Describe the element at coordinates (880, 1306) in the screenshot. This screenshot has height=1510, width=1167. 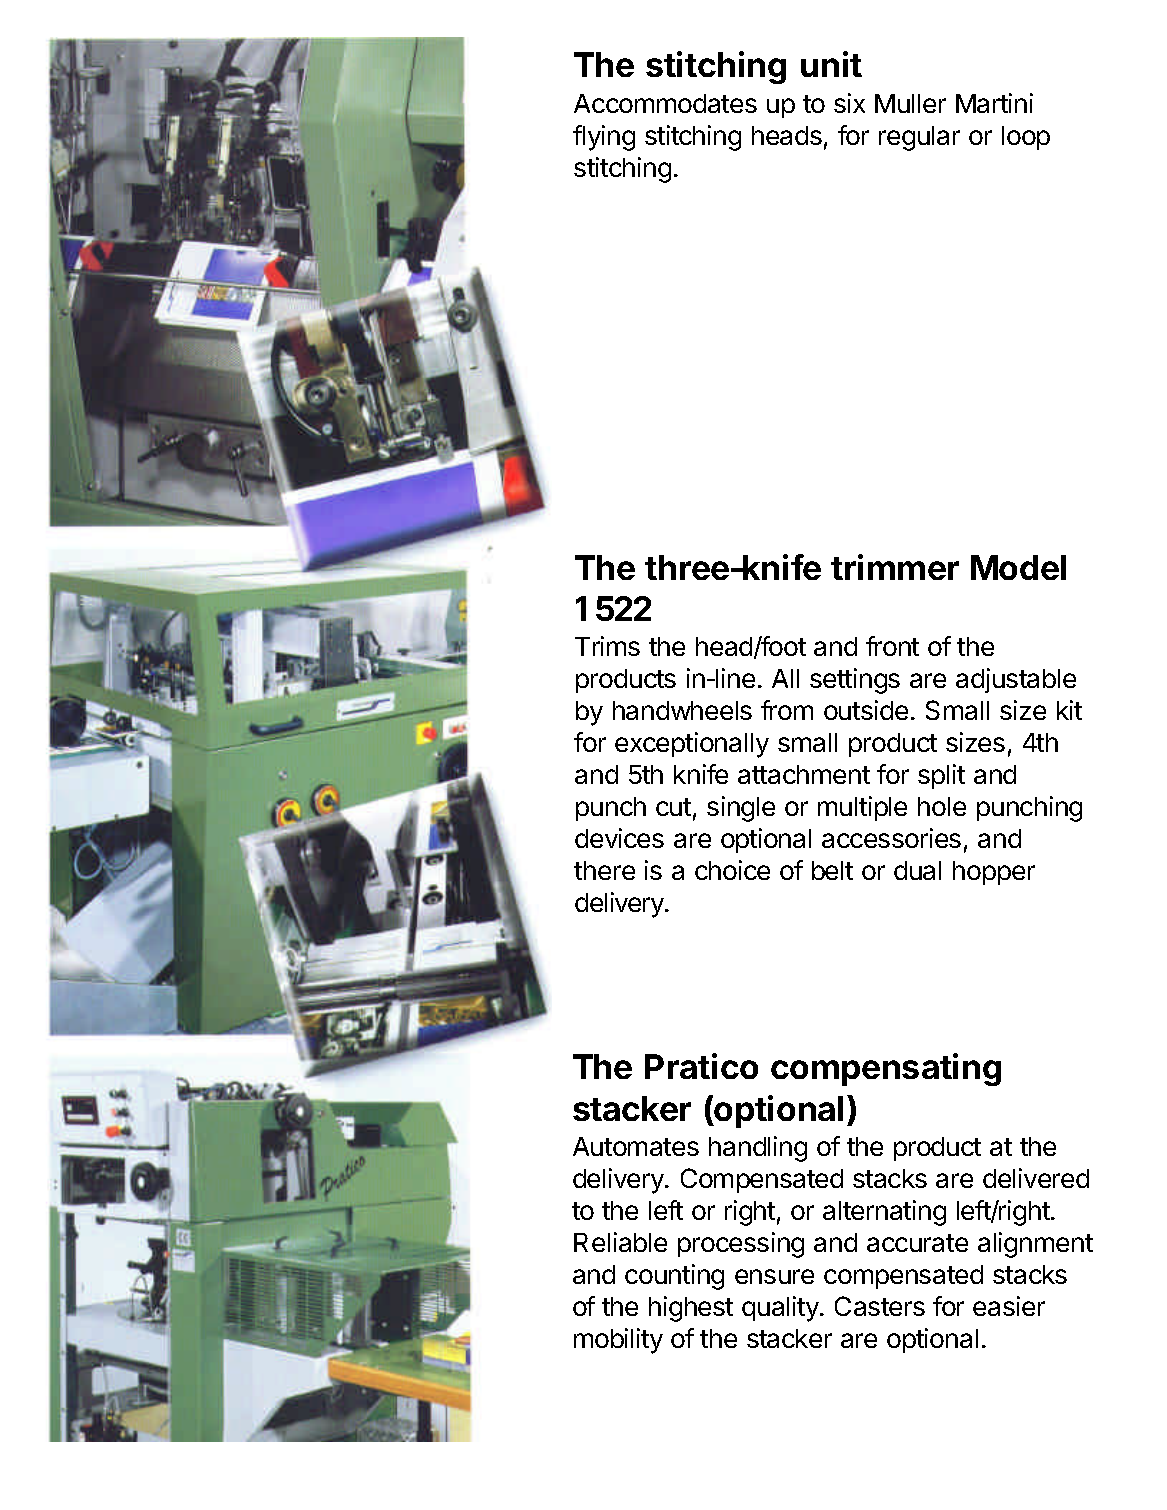
I see `Casters` at that location.
